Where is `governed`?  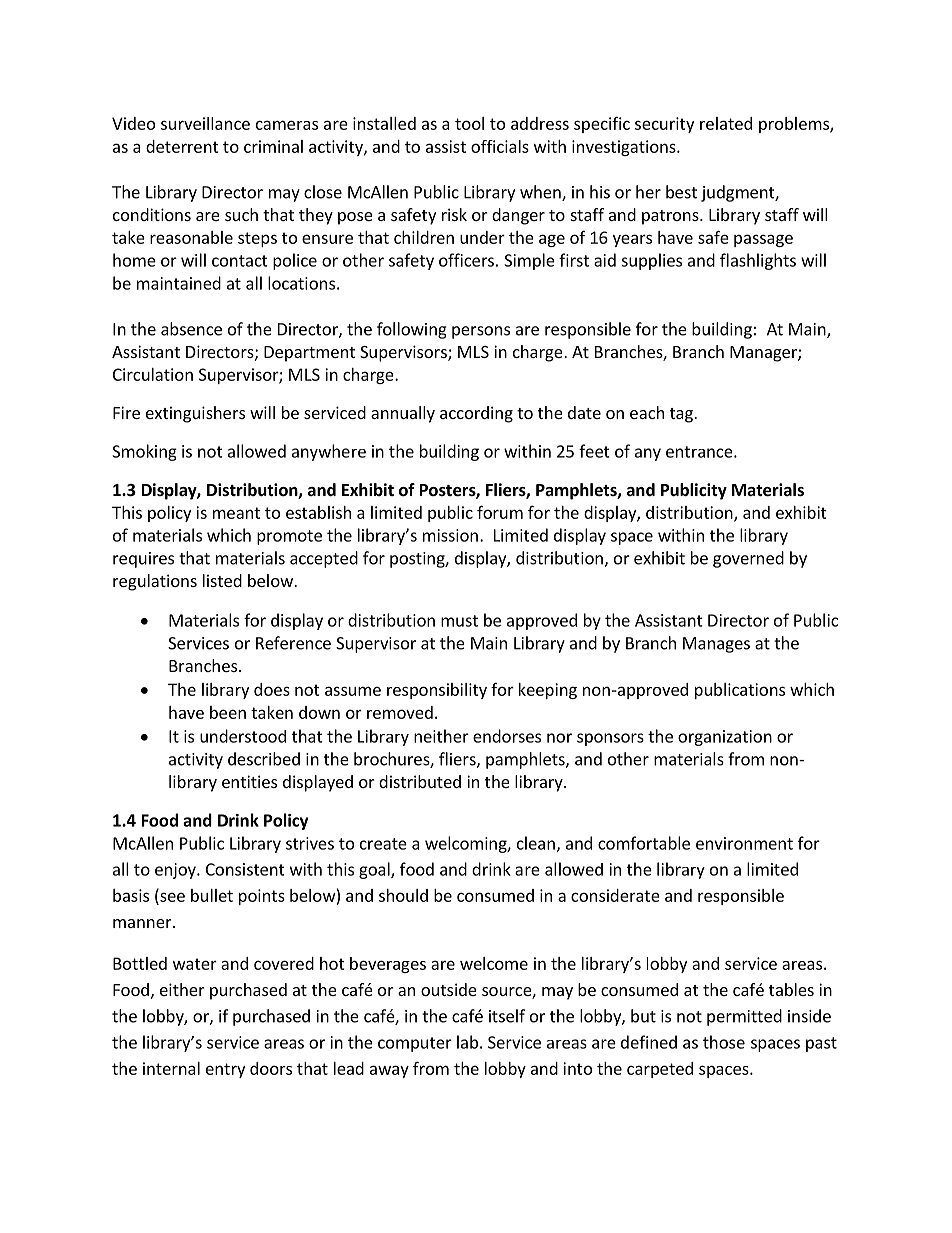
governed is located at coordinates (748, 559).
